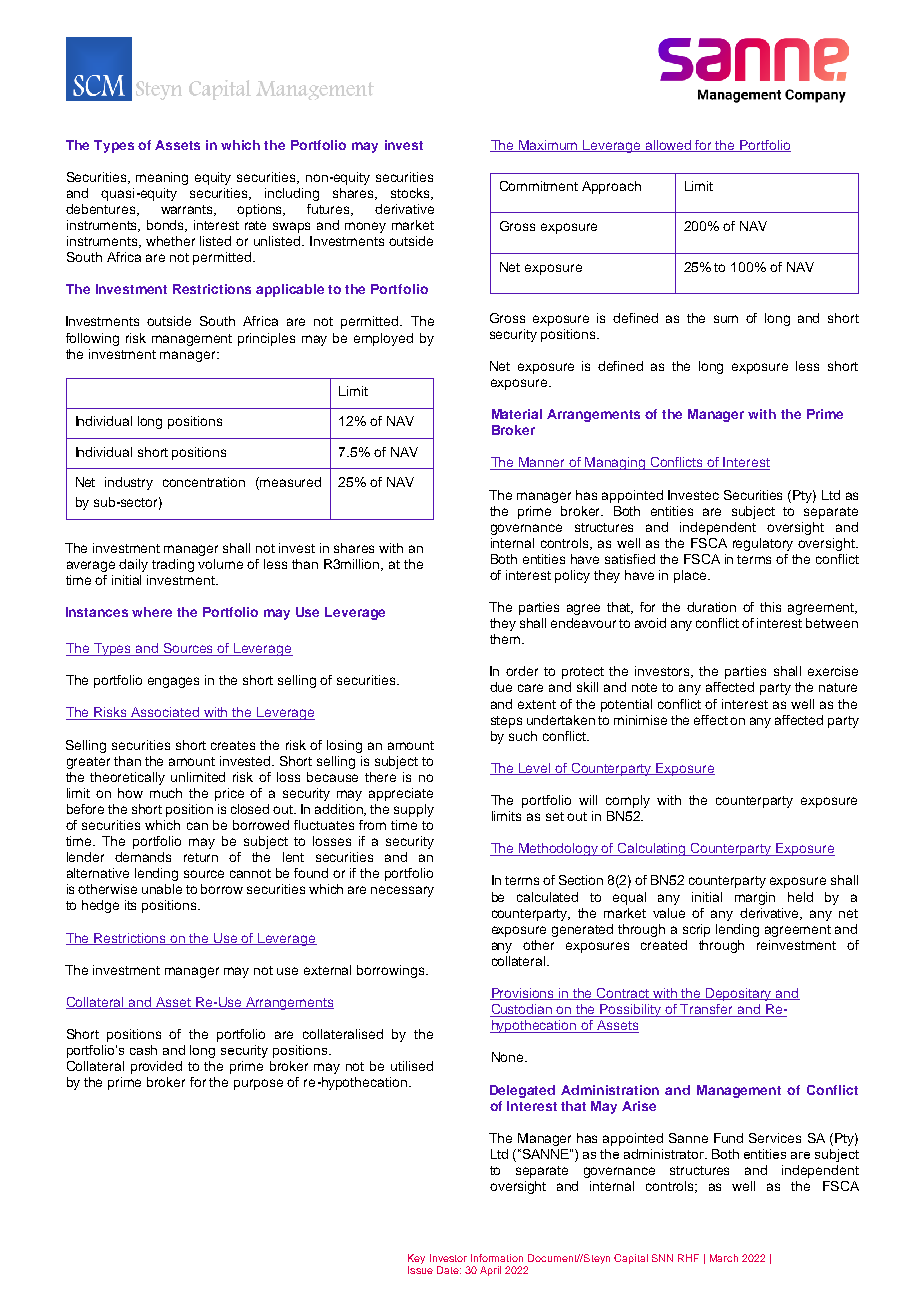  What do you see at coordinates (711, 720) in the page?
I see `effect` at bounding box center [711, 720].
